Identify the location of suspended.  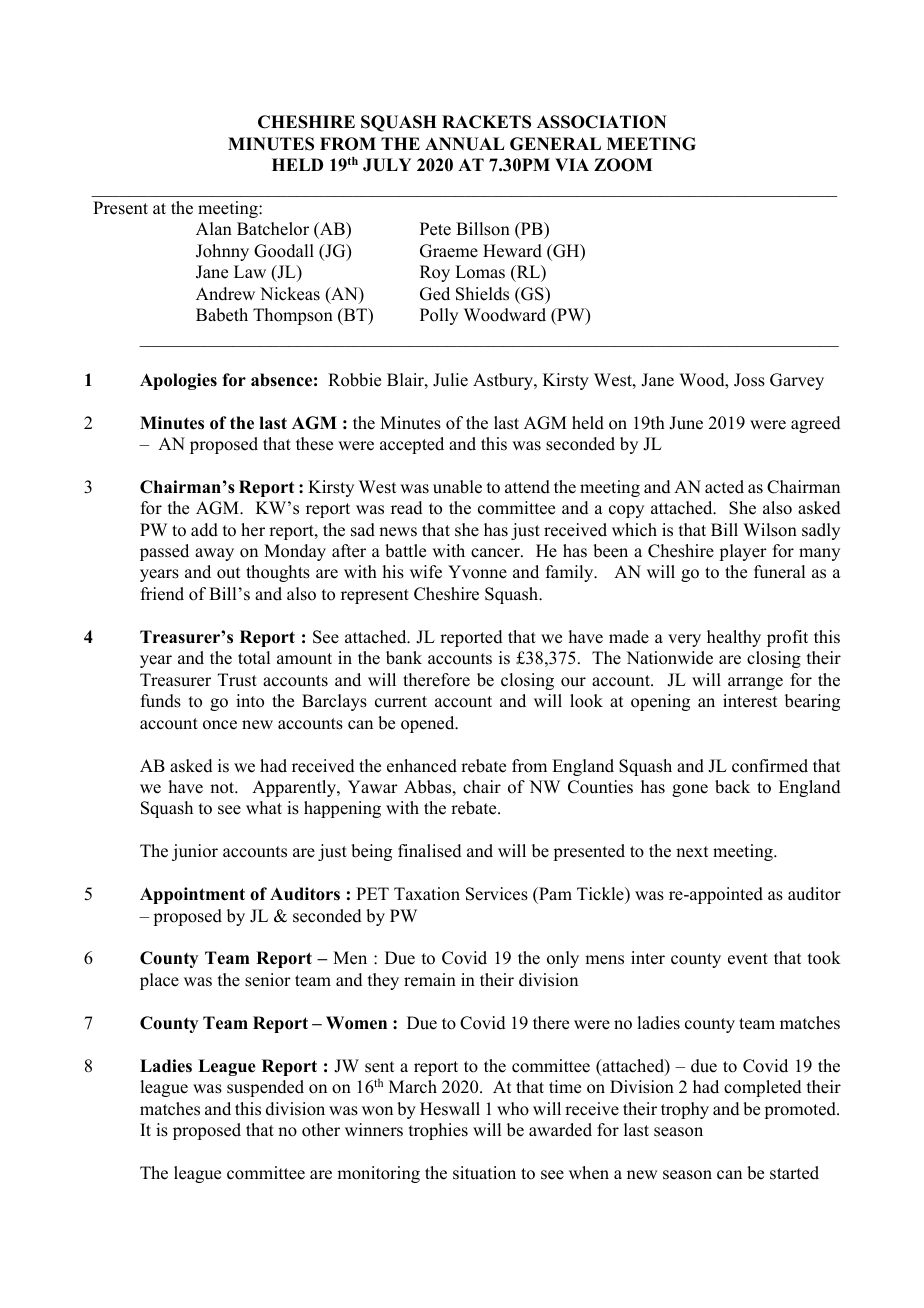
(265, 1088).
